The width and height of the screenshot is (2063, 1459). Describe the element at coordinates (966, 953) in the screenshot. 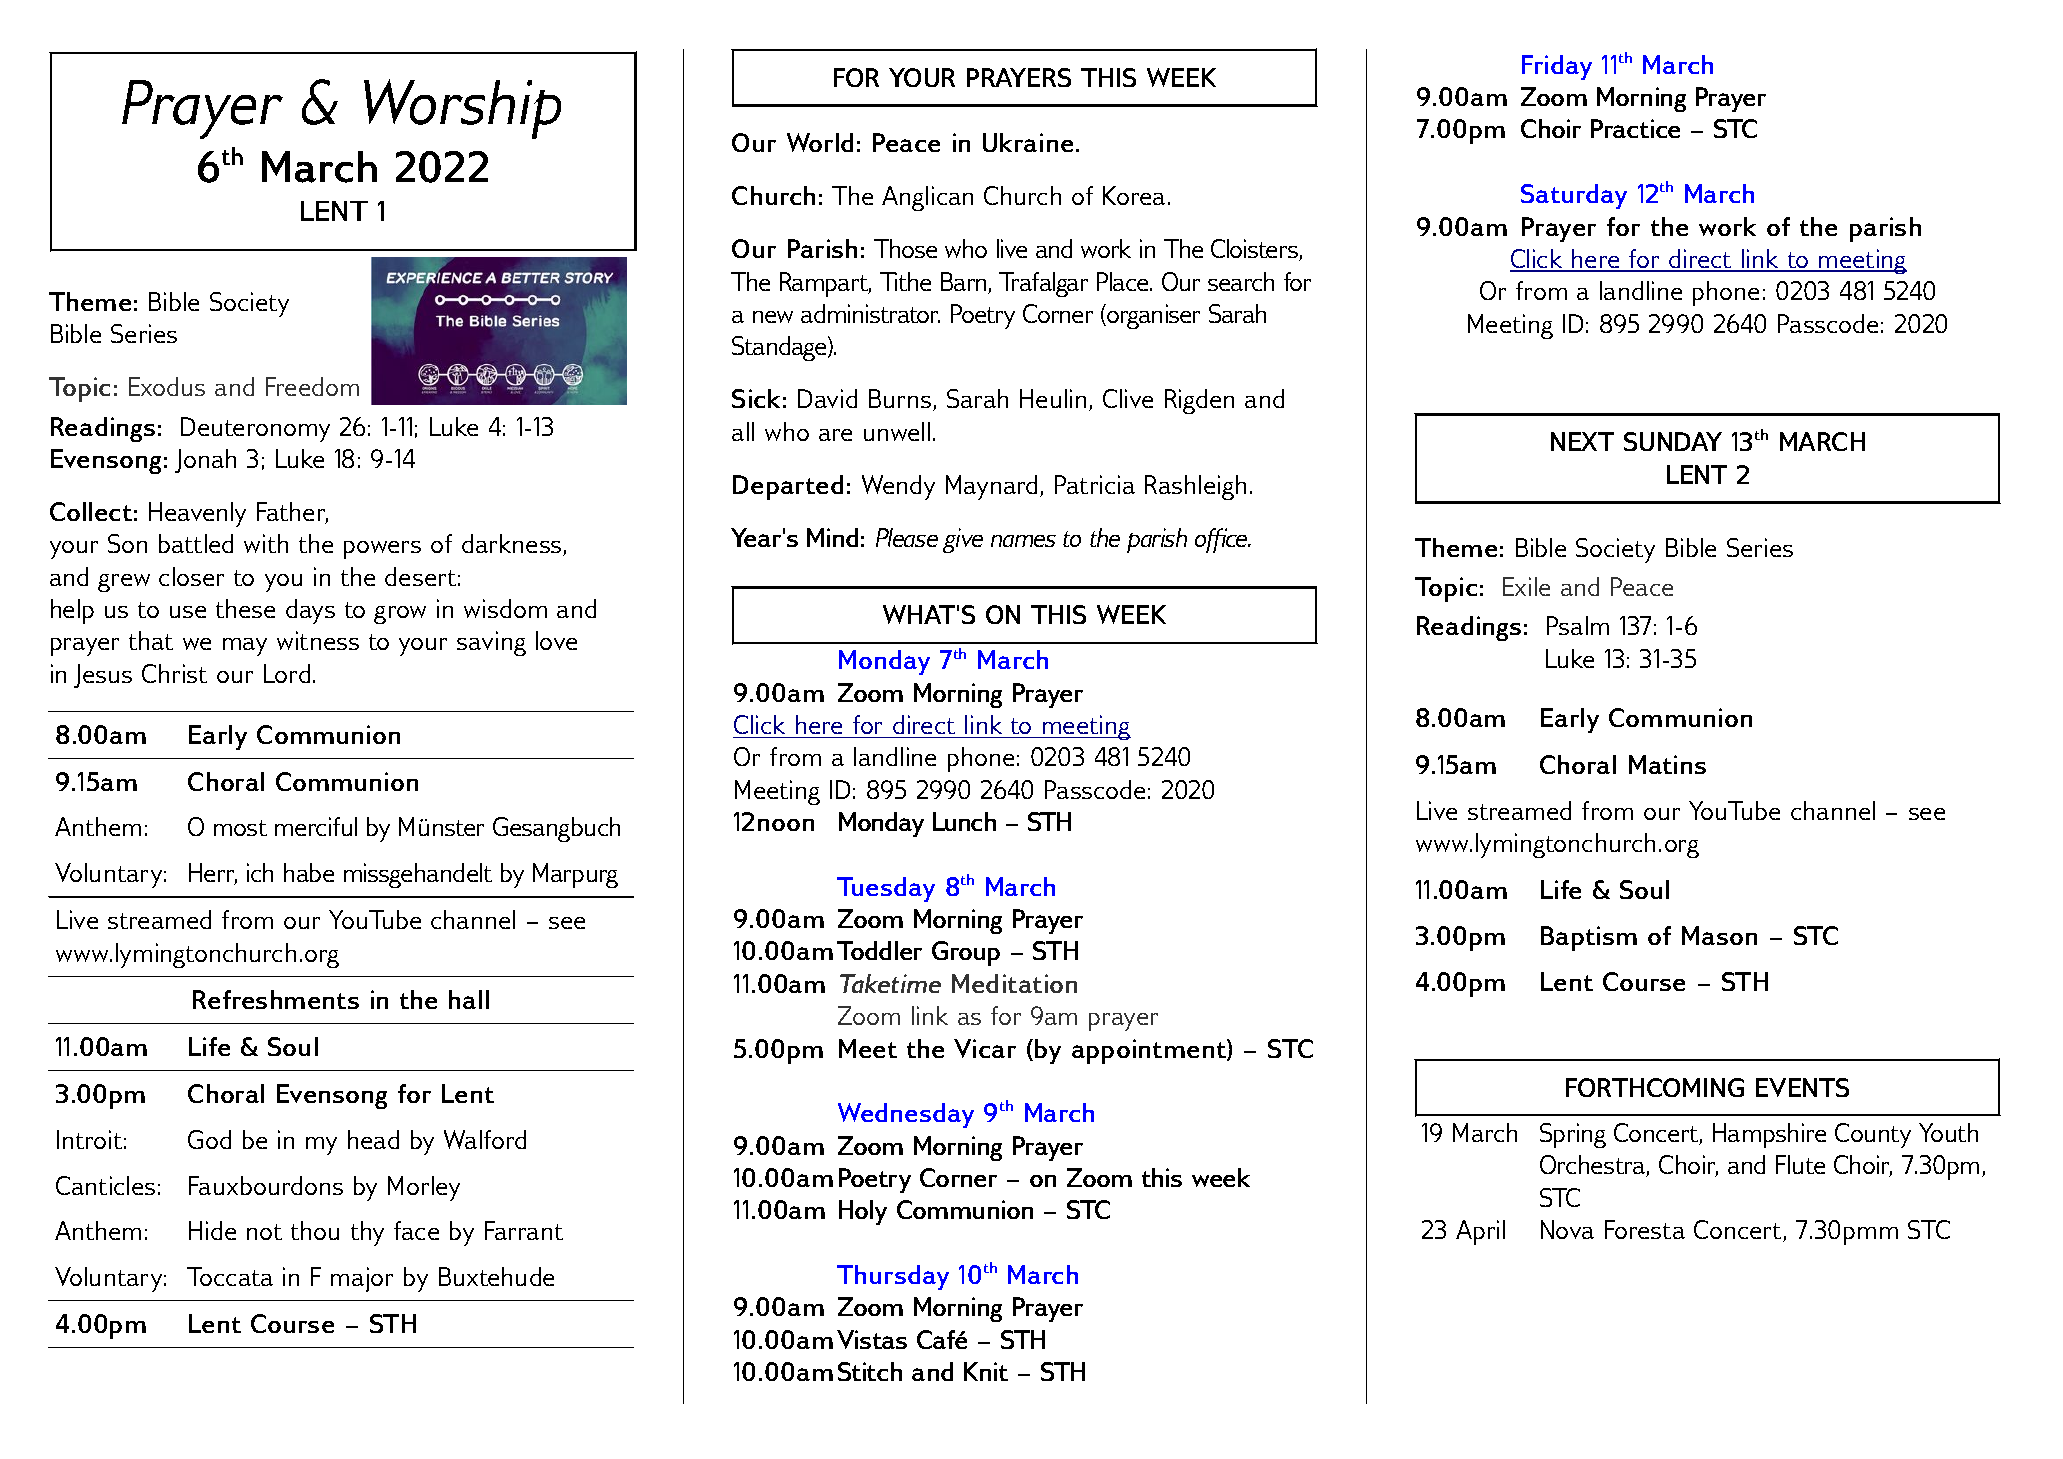

I see `Group` at that location.
